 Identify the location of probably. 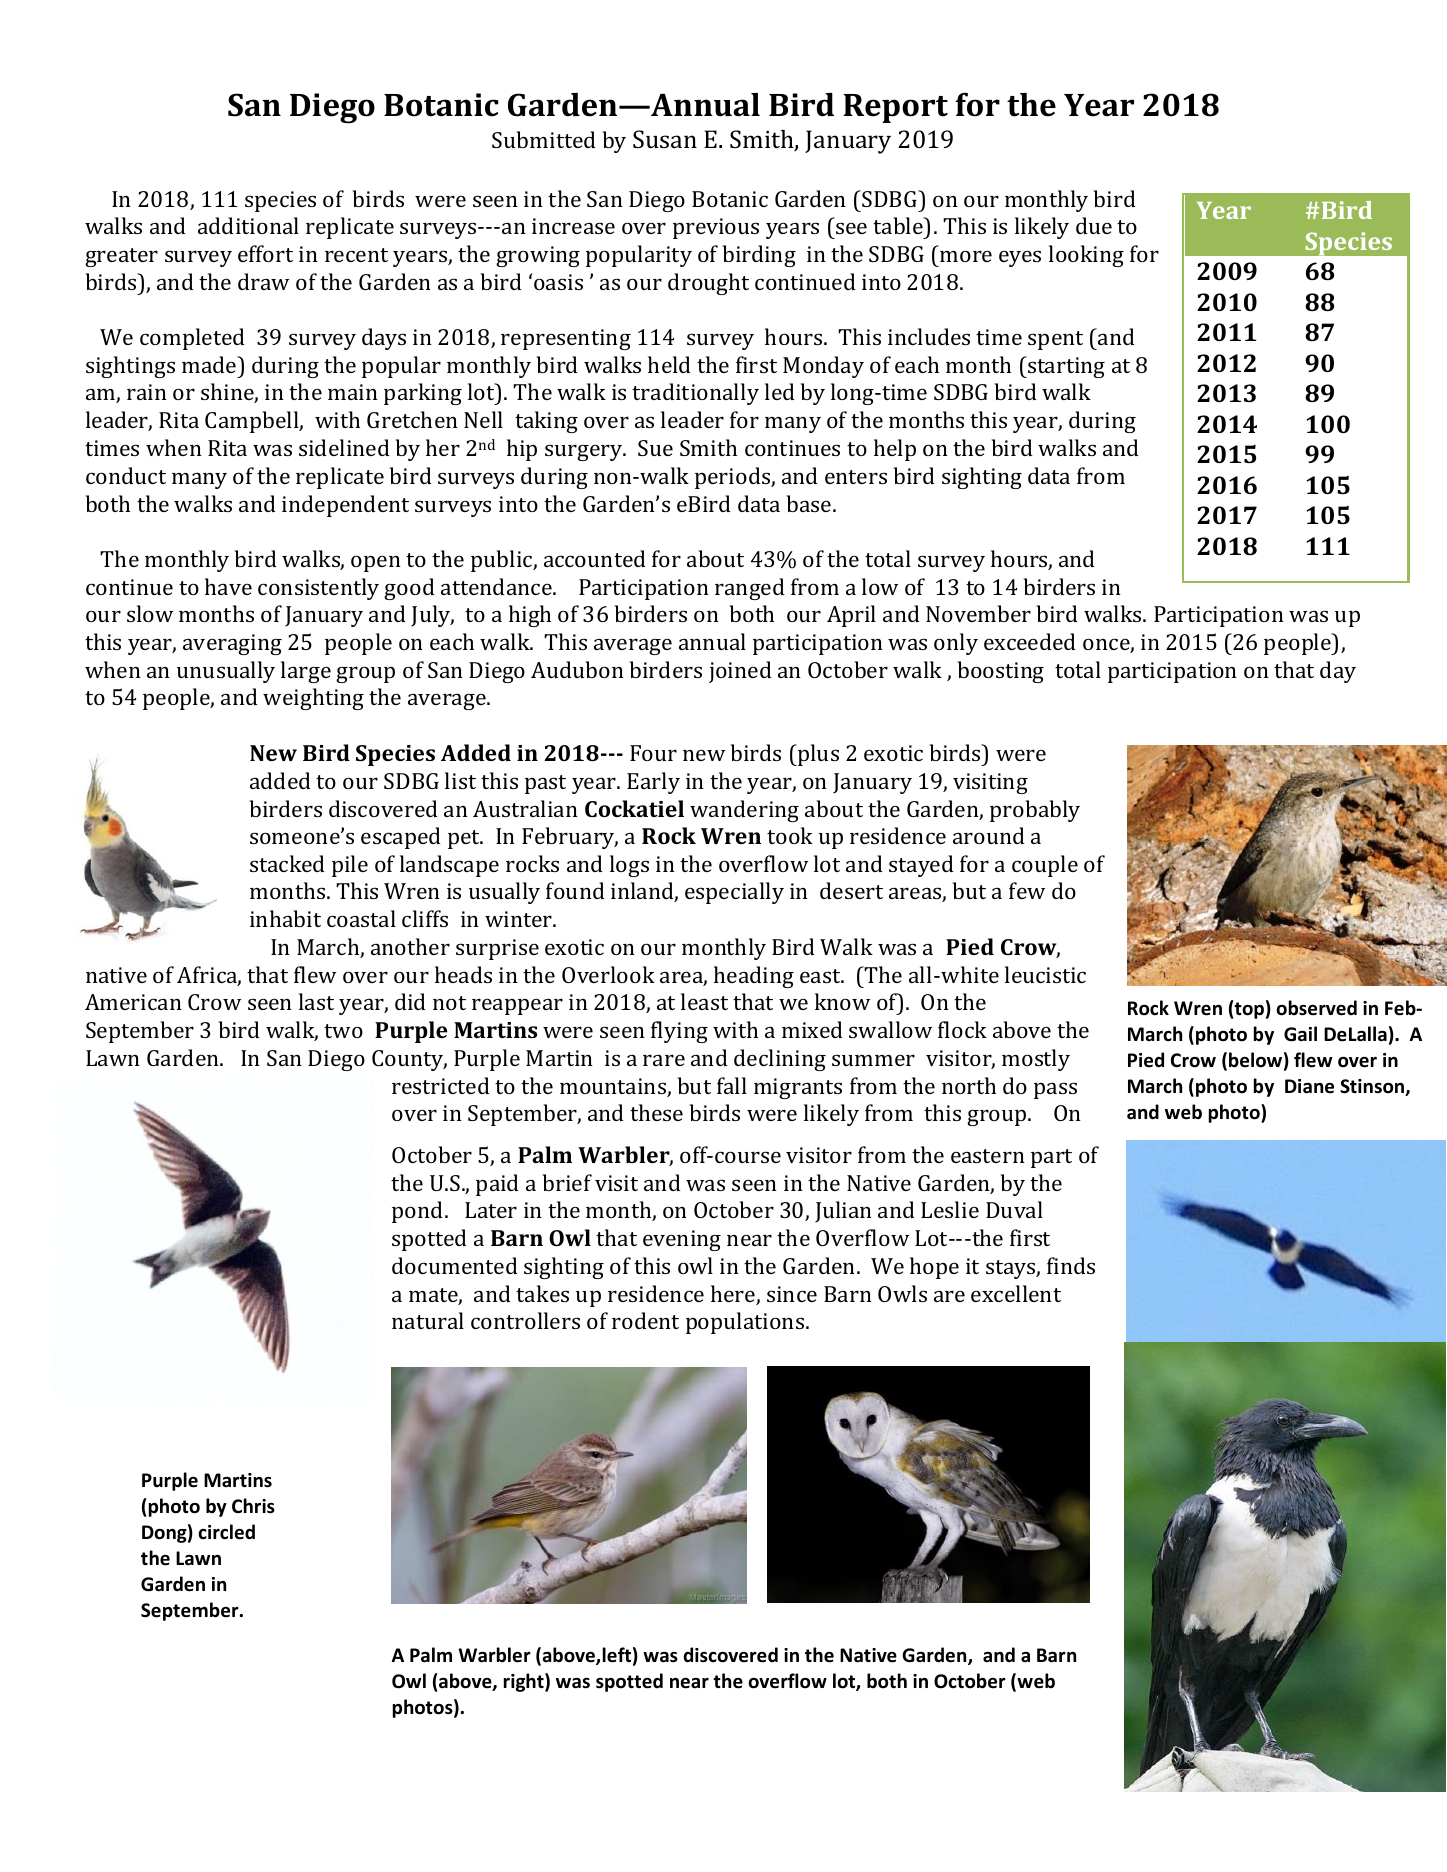
(1035, 811).
